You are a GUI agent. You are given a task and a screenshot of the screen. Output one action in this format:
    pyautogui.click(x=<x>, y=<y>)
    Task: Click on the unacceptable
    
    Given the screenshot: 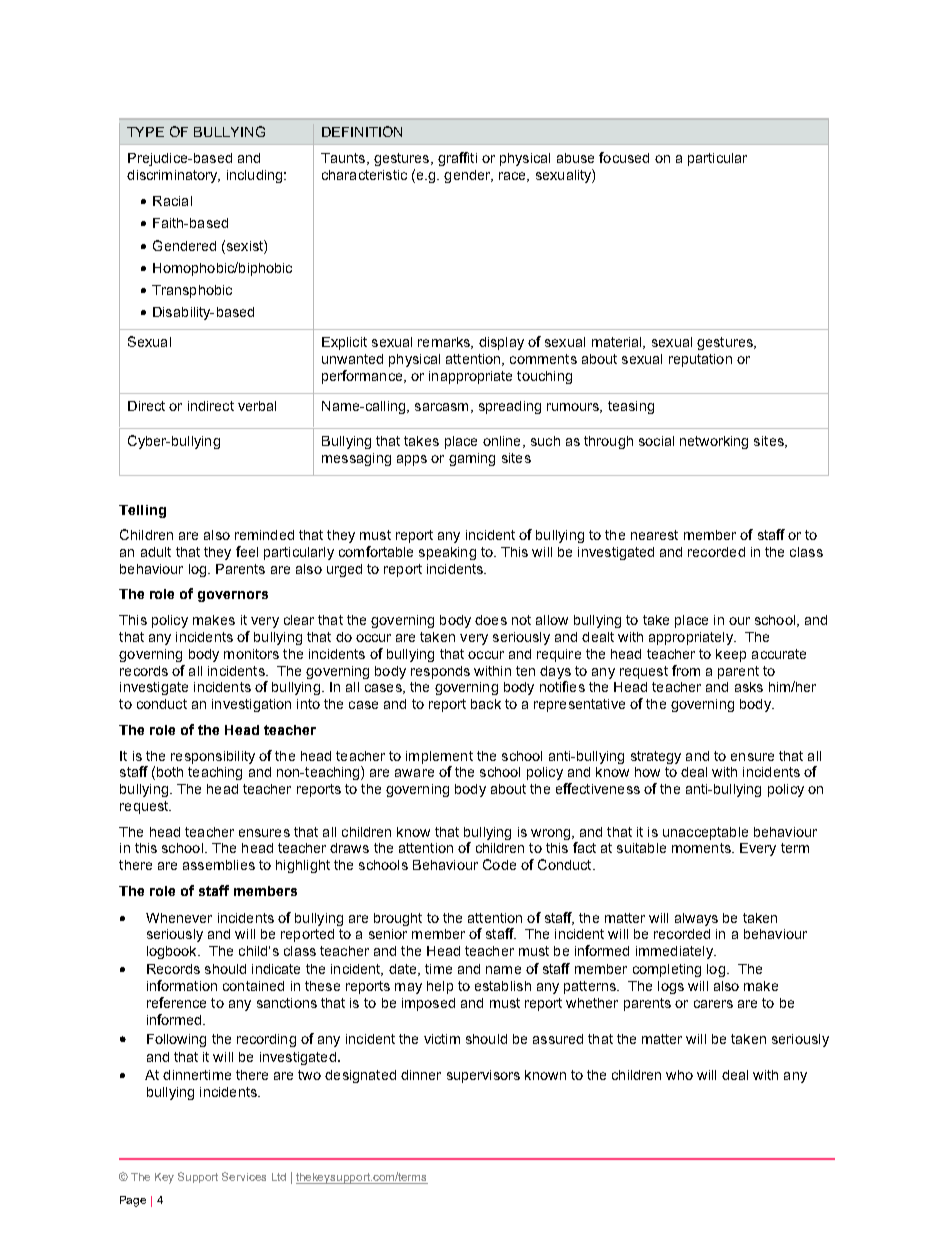 What is the action you would take?
    pyautogui.click(x=705, y=833)
